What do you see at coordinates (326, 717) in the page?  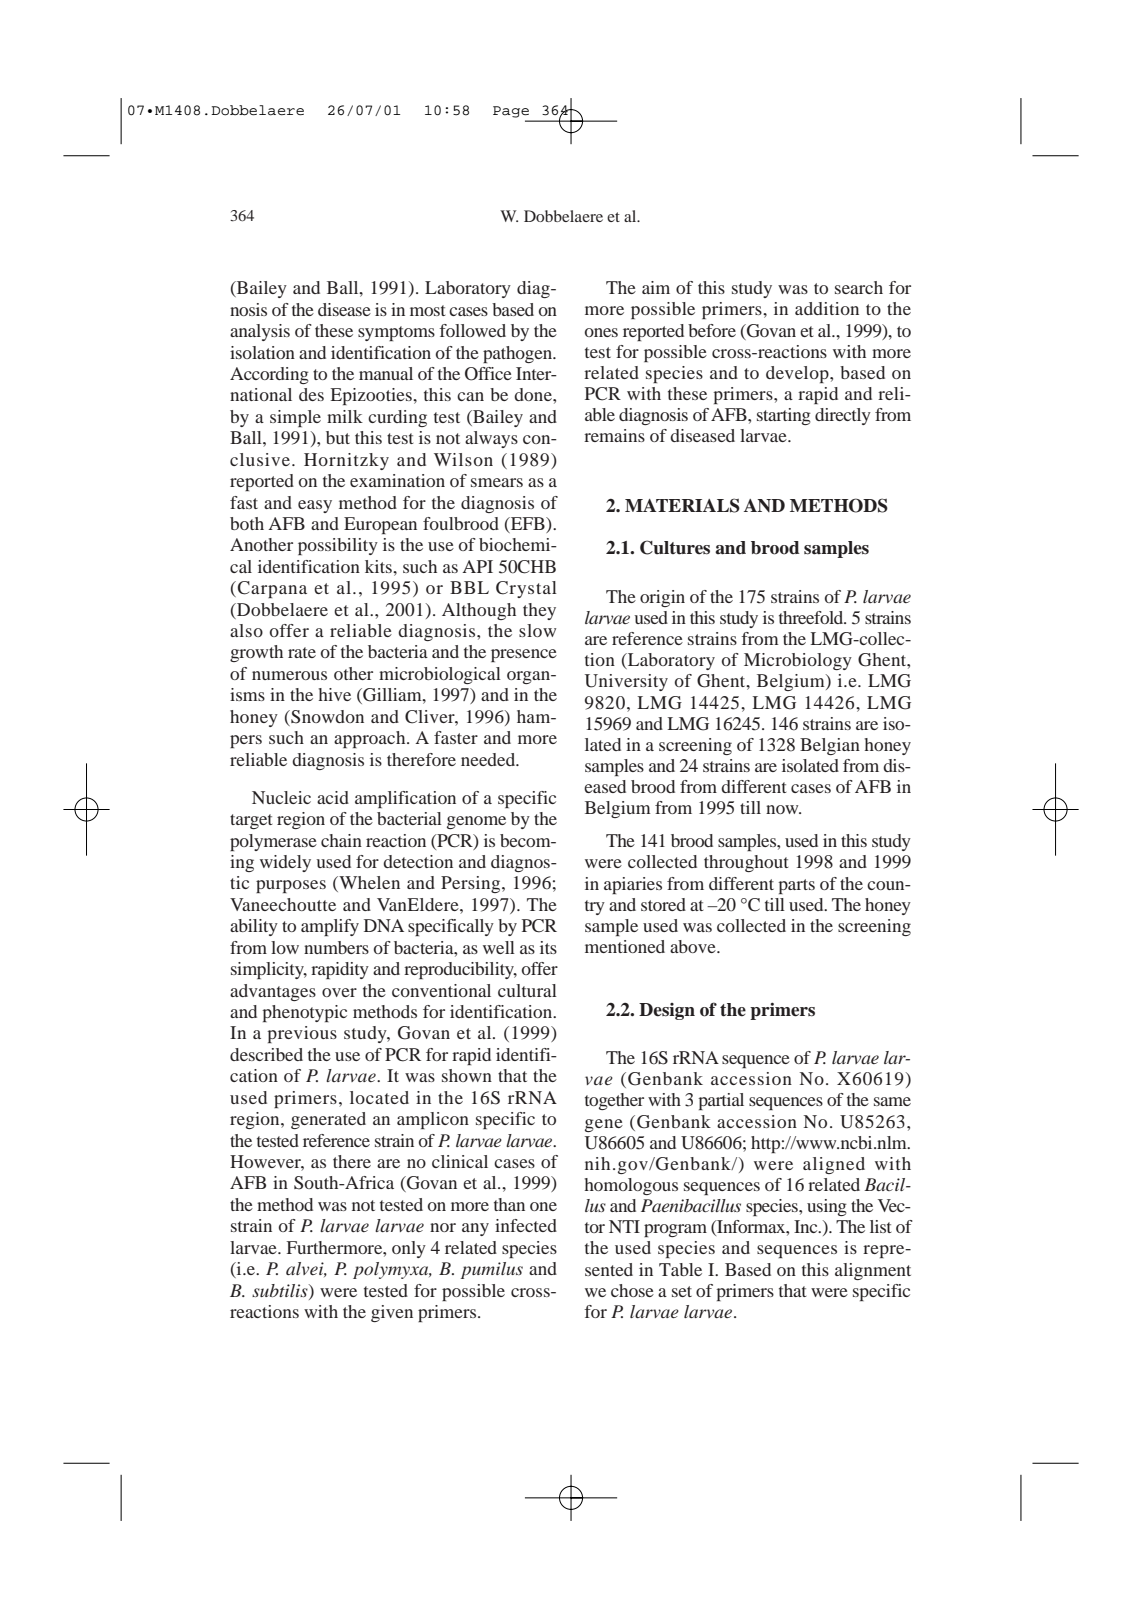 I see `Snowdon` at bounding box center [326, 717].
